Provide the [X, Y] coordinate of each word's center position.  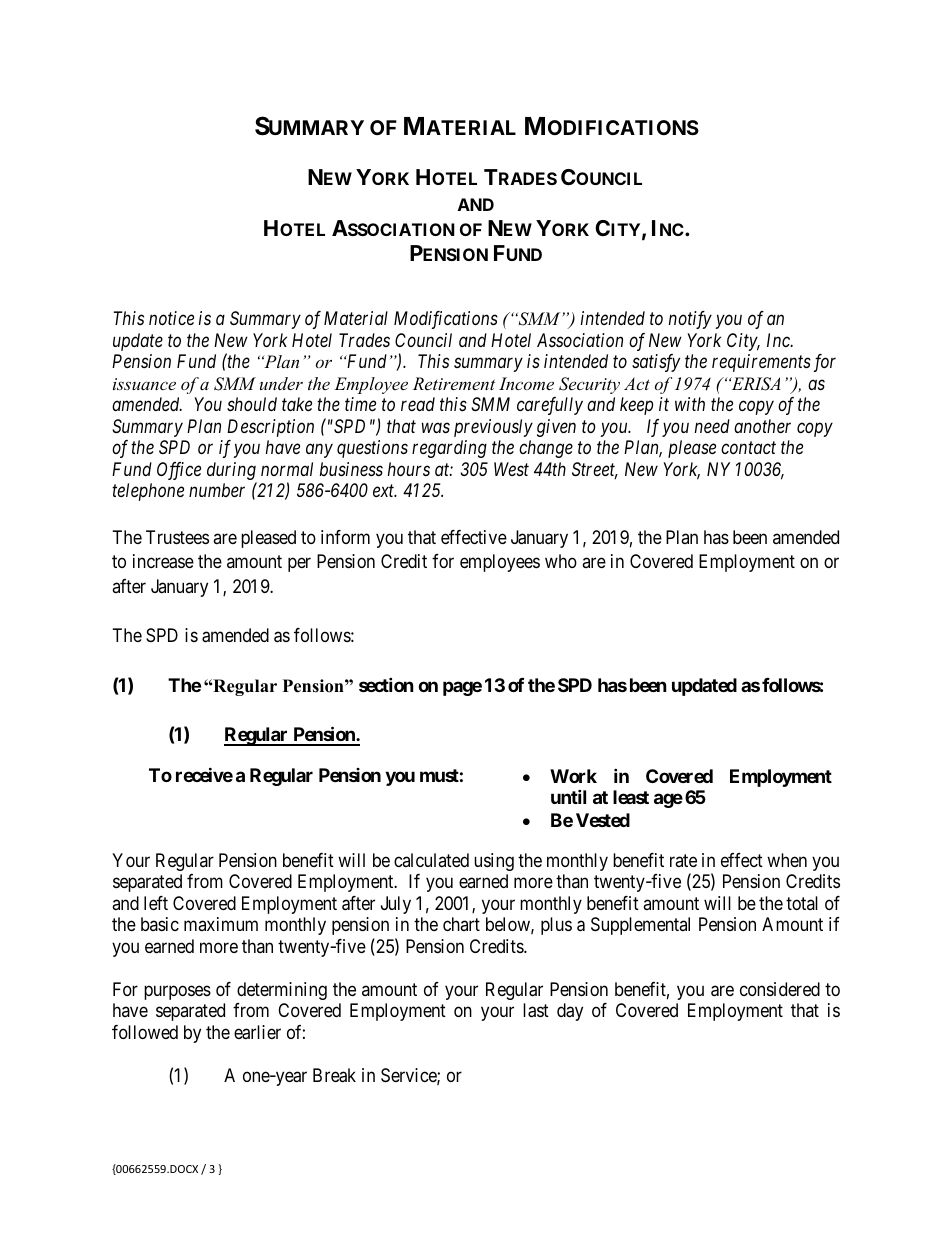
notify [690, 320]
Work [573, 776]
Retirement [454, 383]
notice [171, 318]
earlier [257, 1032]
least [631, 797]
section [386, 684]
